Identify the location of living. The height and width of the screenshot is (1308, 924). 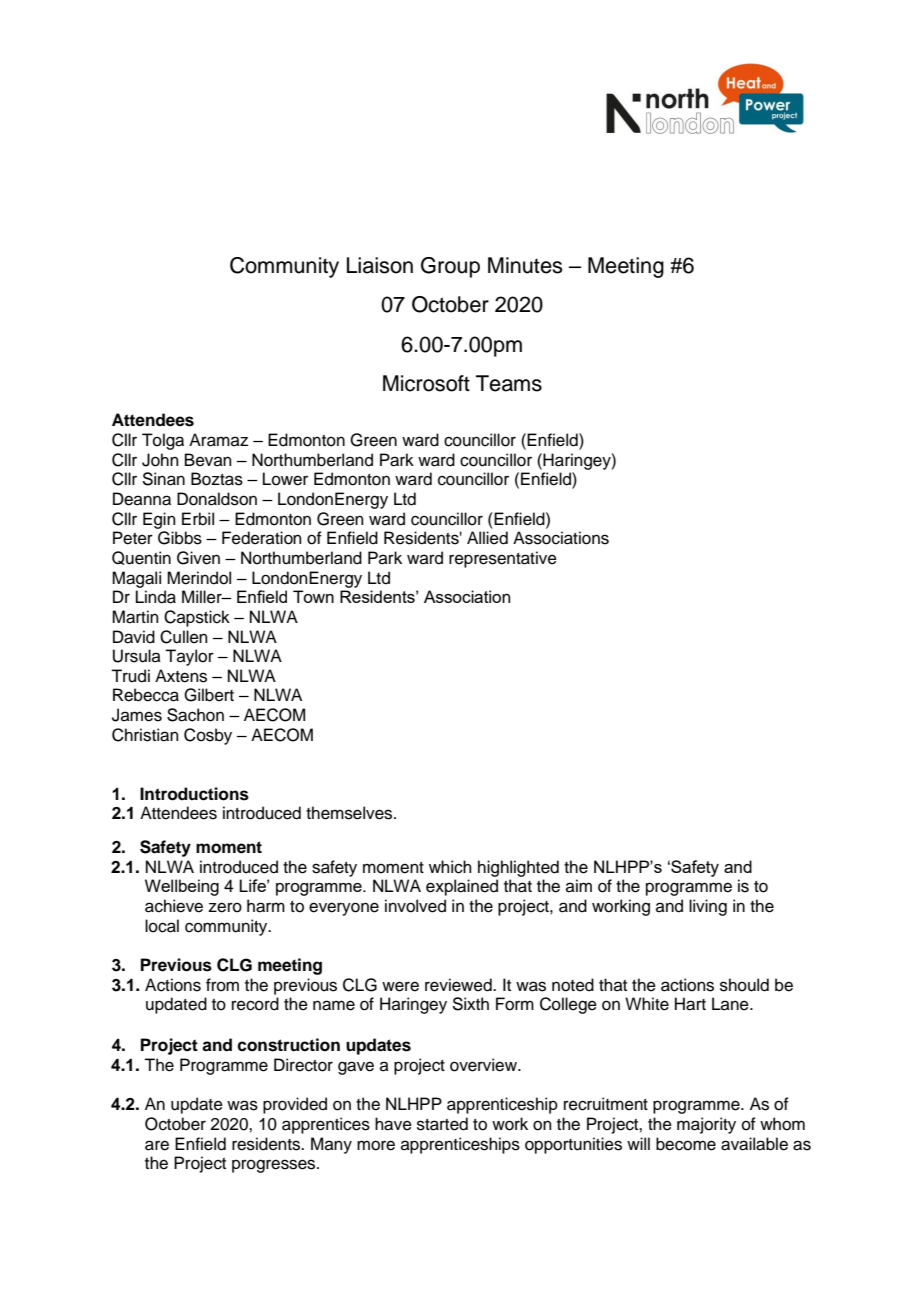
(708, 907).
